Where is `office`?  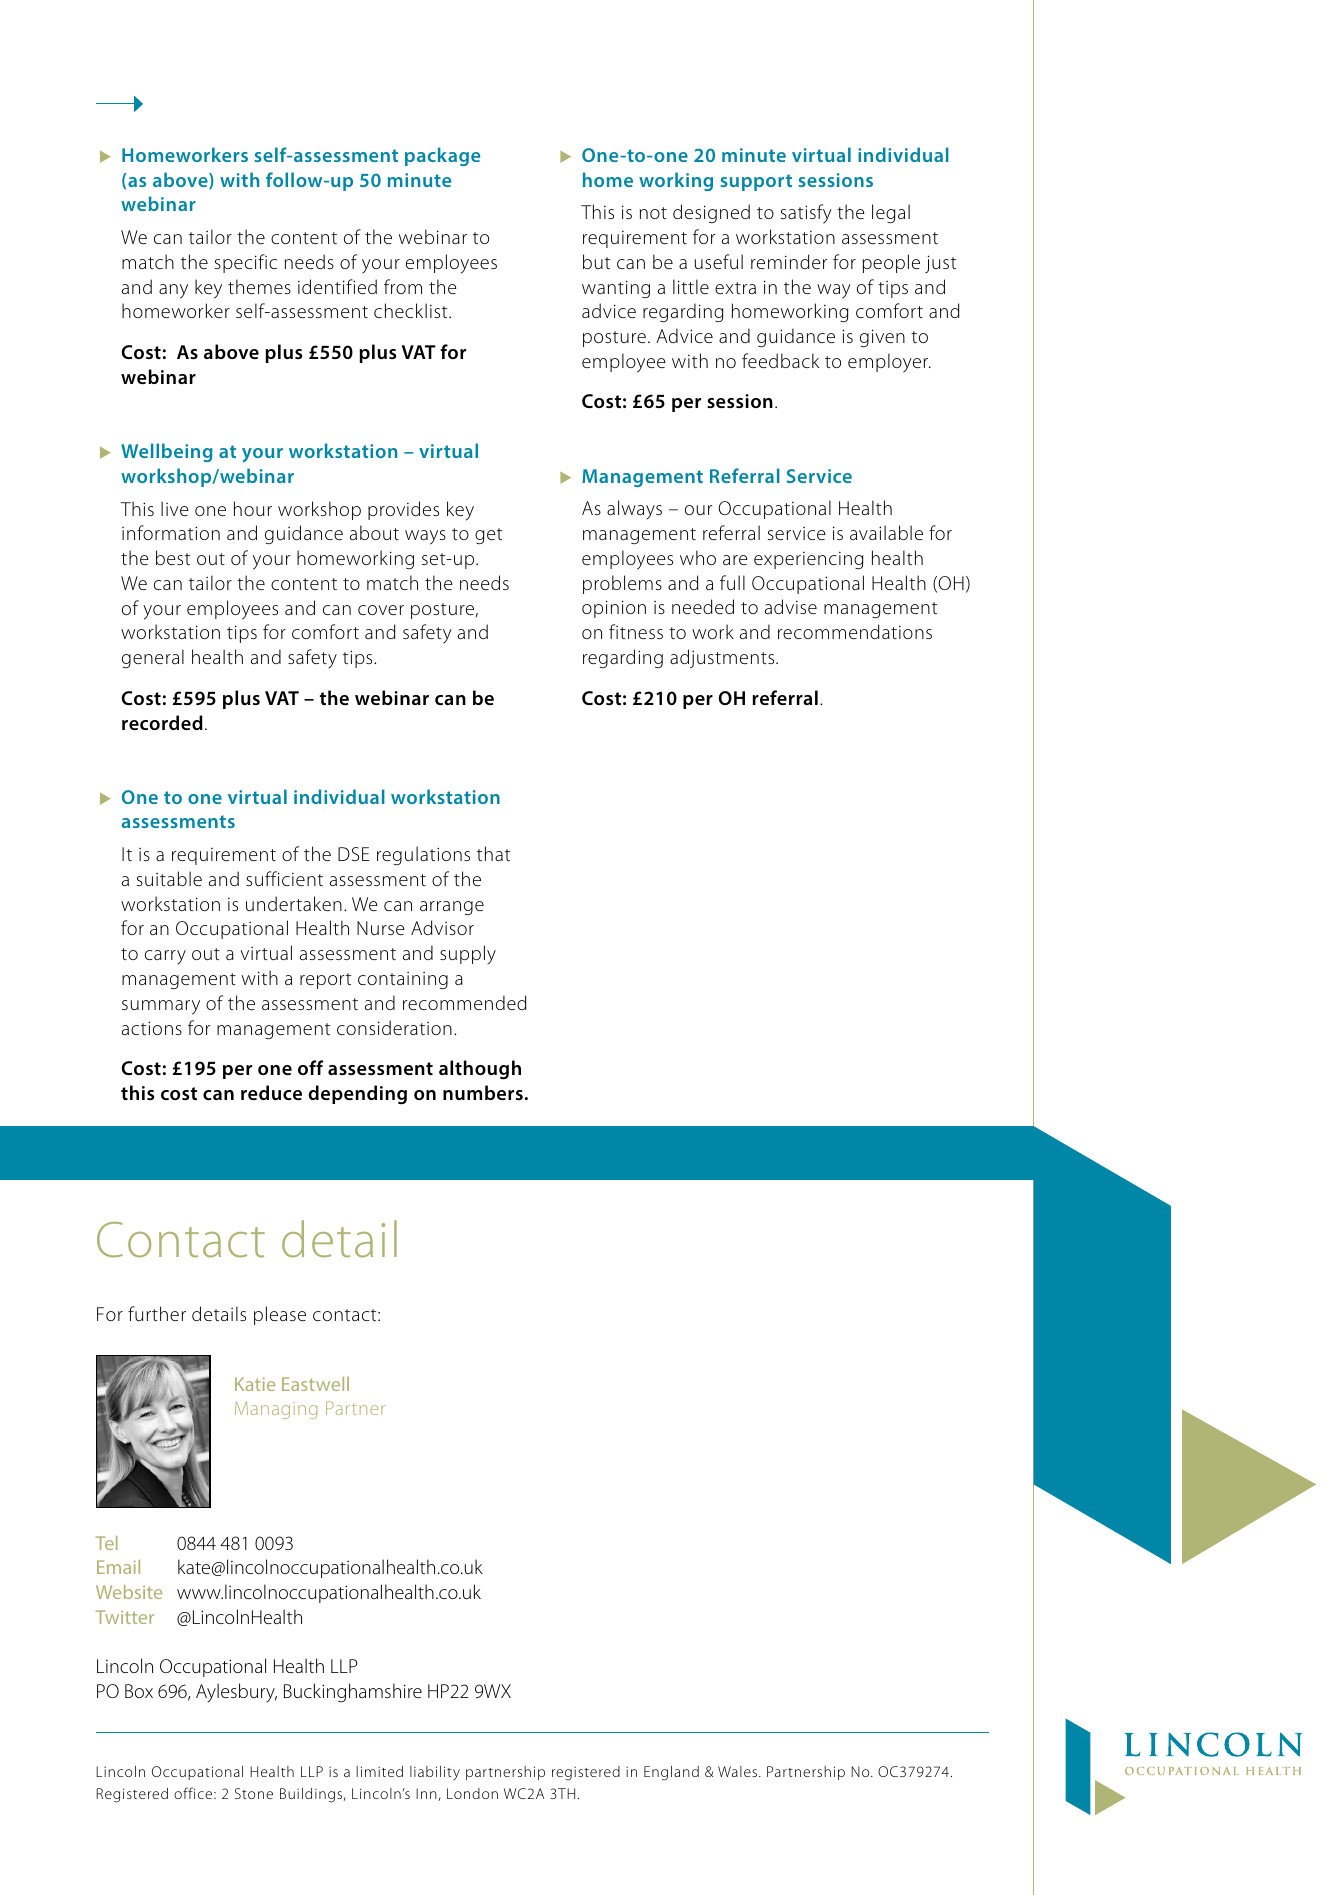 office is located at coordinates (194, 1793).
